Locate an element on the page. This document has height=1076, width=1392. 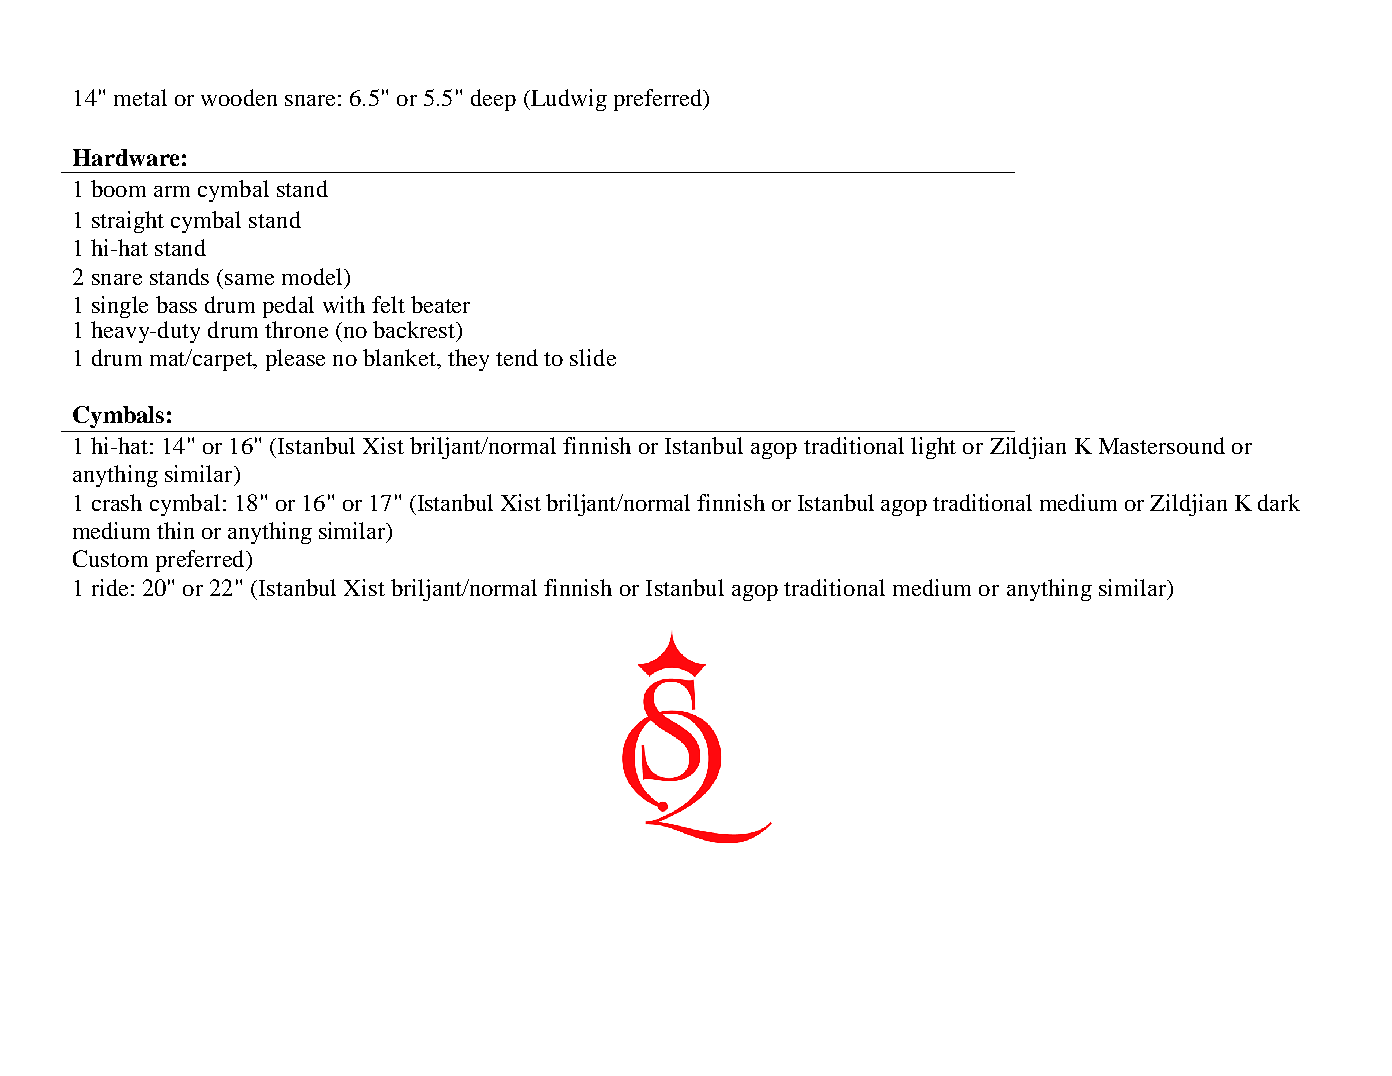
wooden is located at coordinates (239, 97).
